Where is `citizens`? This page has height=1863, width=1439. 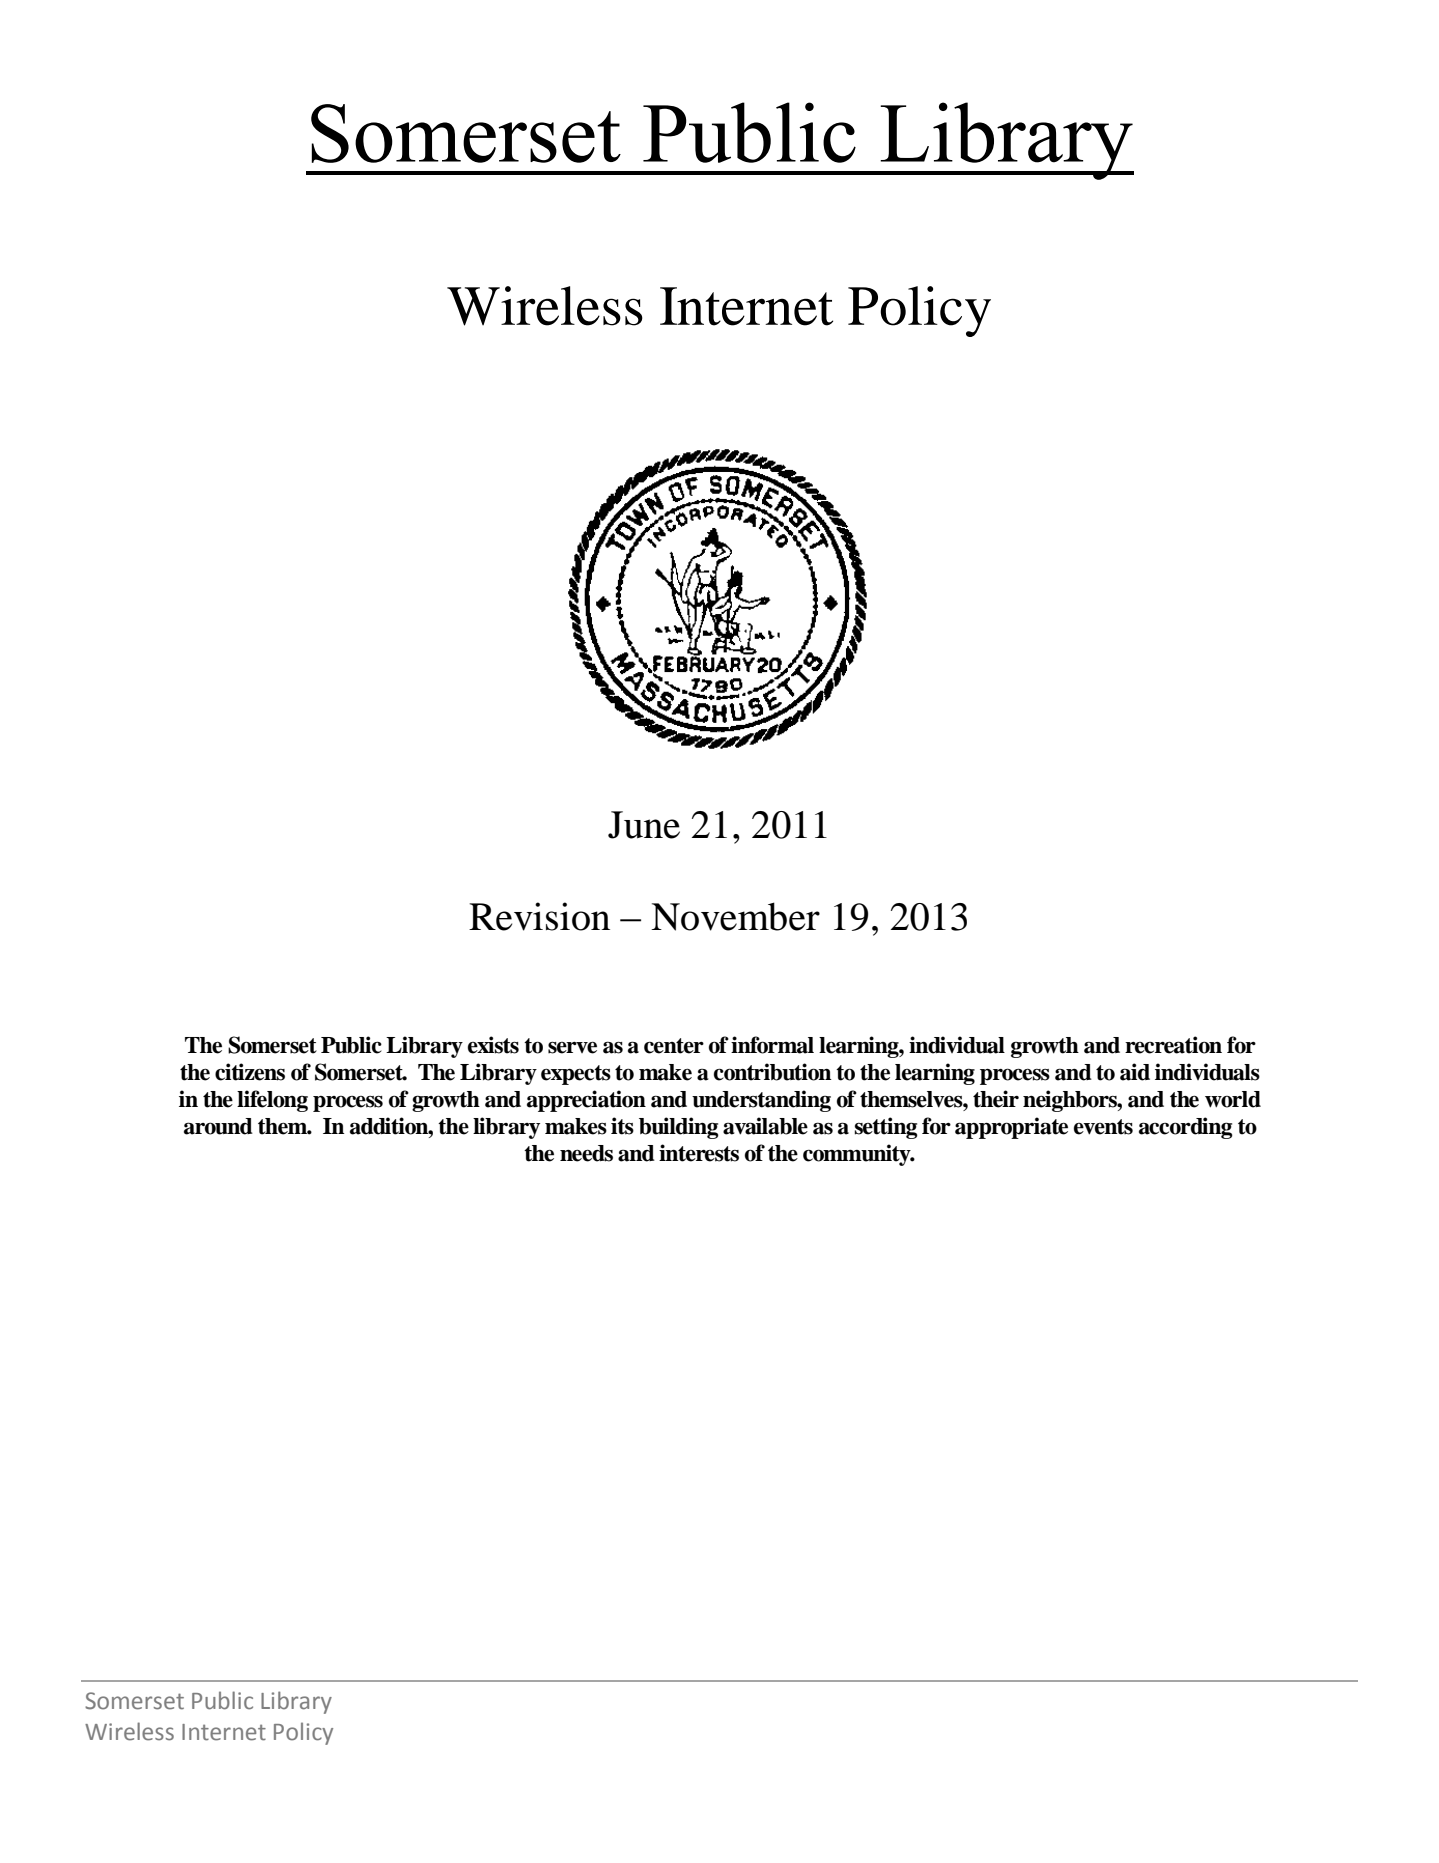 citizens is located at coordinates (250, 1072).
